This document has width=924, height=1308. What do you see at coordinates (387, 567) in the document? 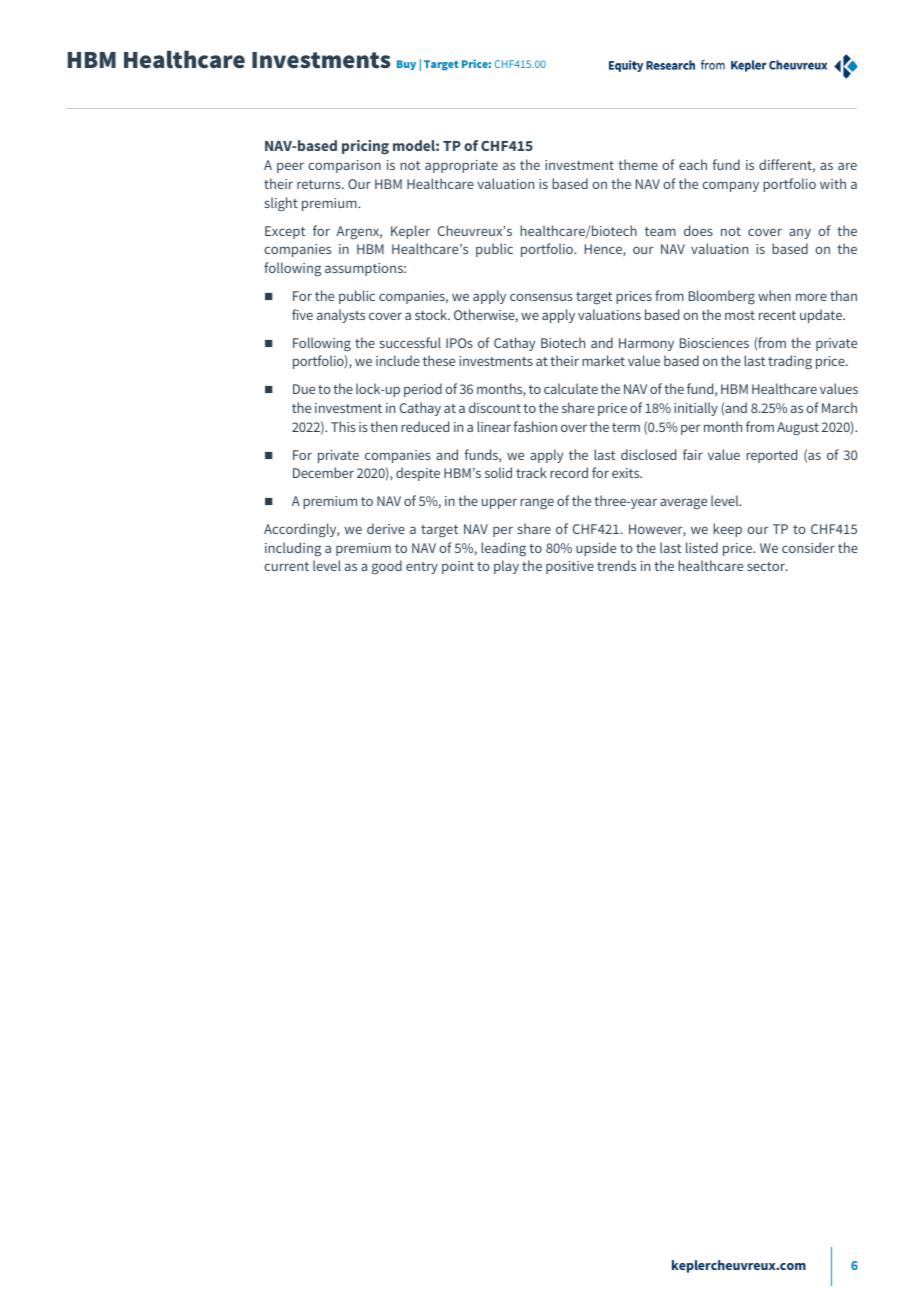
I see `good` at bounding box center [387, 567].
